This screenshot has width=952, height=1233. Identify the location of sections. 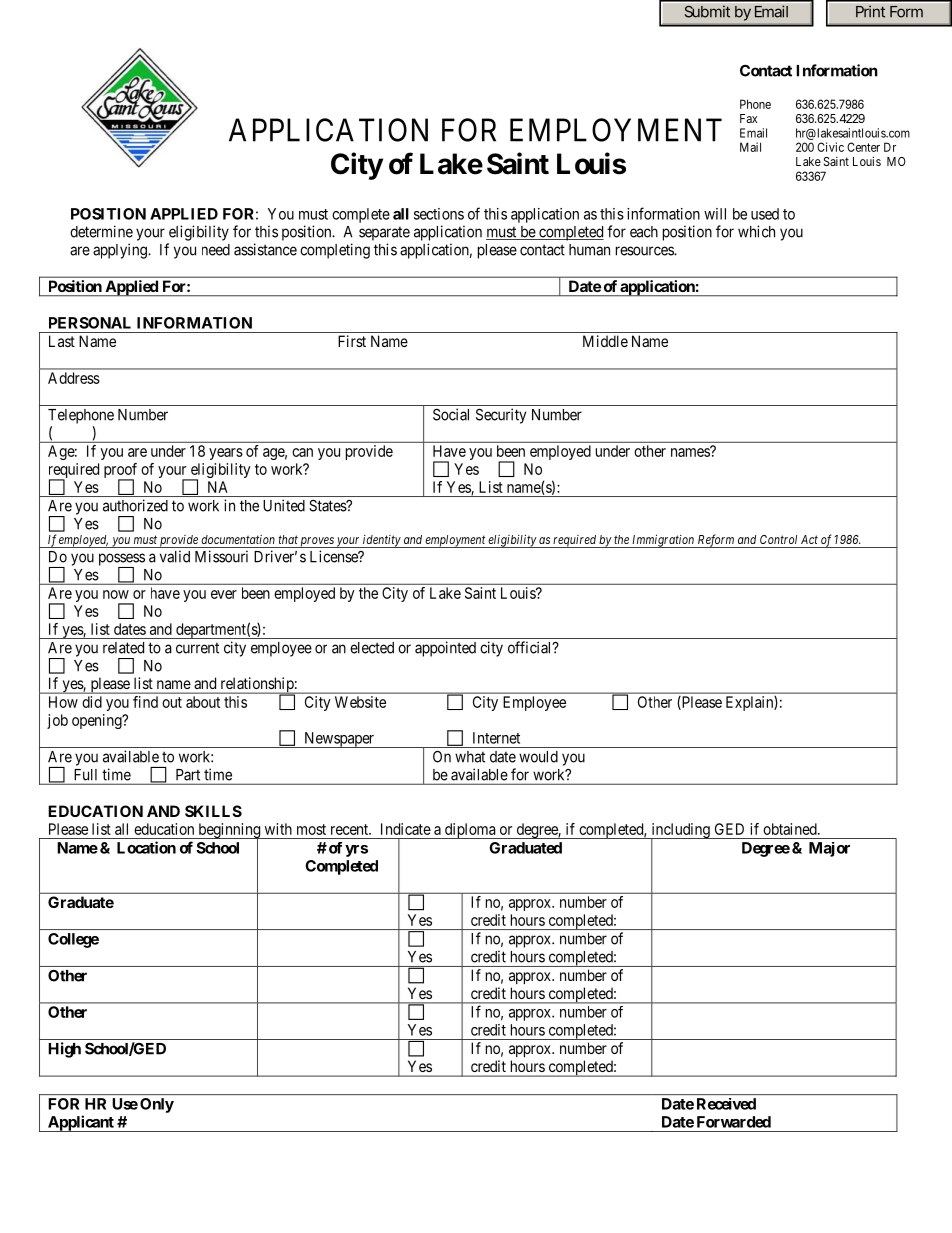
(439, 214).
